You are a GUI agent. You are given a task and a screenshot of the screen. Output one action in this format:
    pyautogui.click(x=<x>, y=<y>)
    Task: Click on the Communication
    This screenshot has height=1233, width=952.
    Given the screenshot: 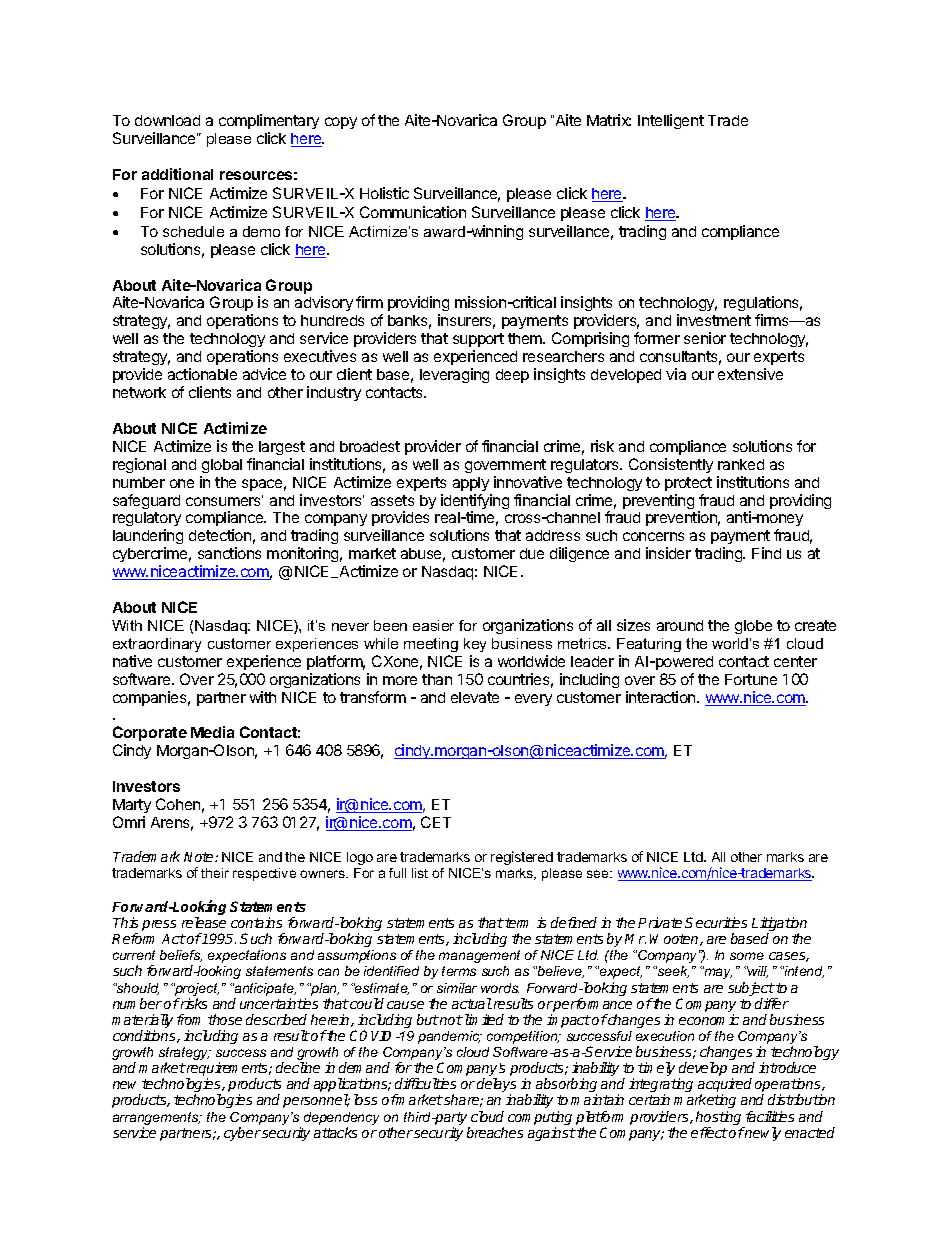 What is the action you would take?
    pyautogui.click(x=413, y=212)
